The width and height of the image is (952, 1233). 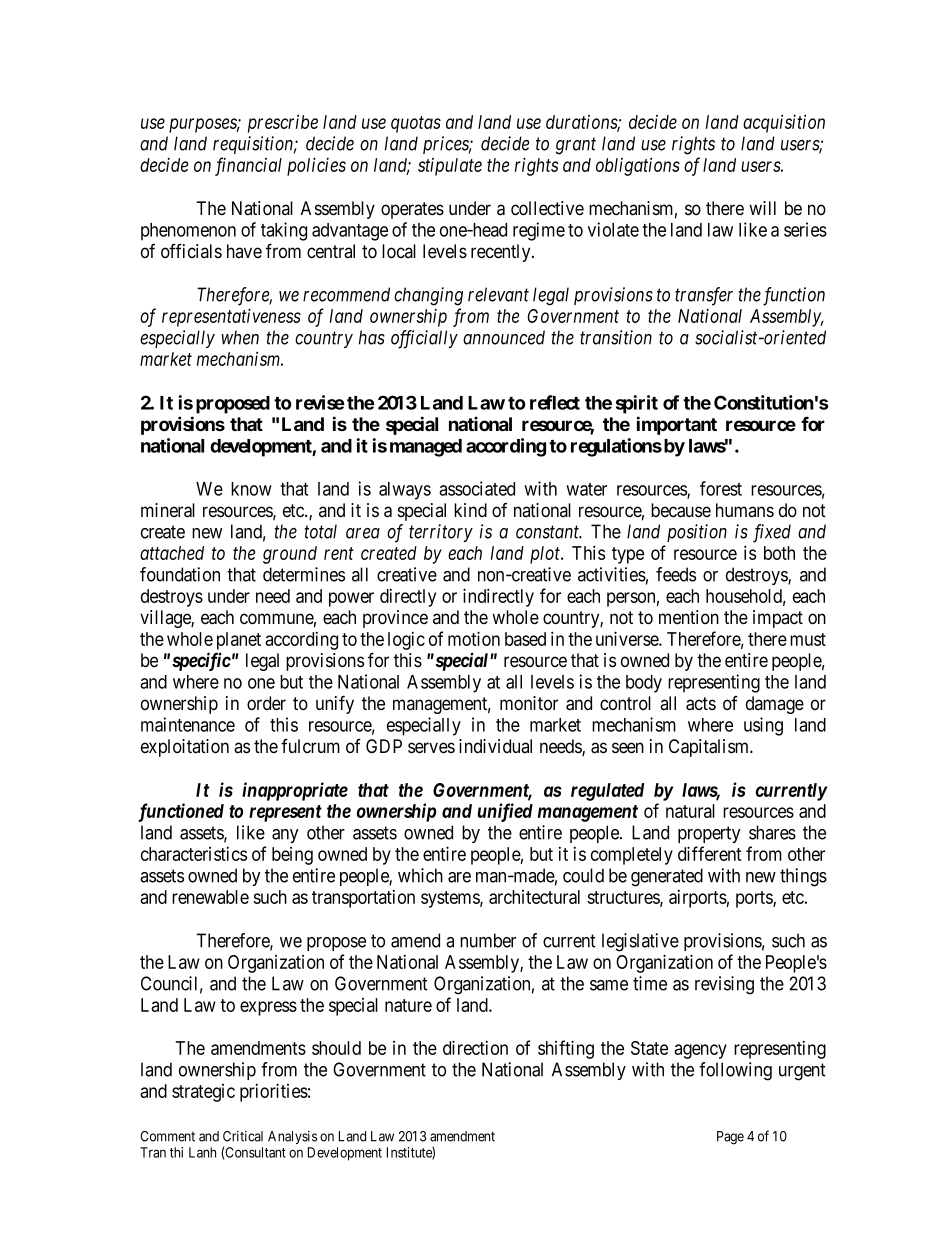 I want to click on acquisition, so click(x=784, y=123).
